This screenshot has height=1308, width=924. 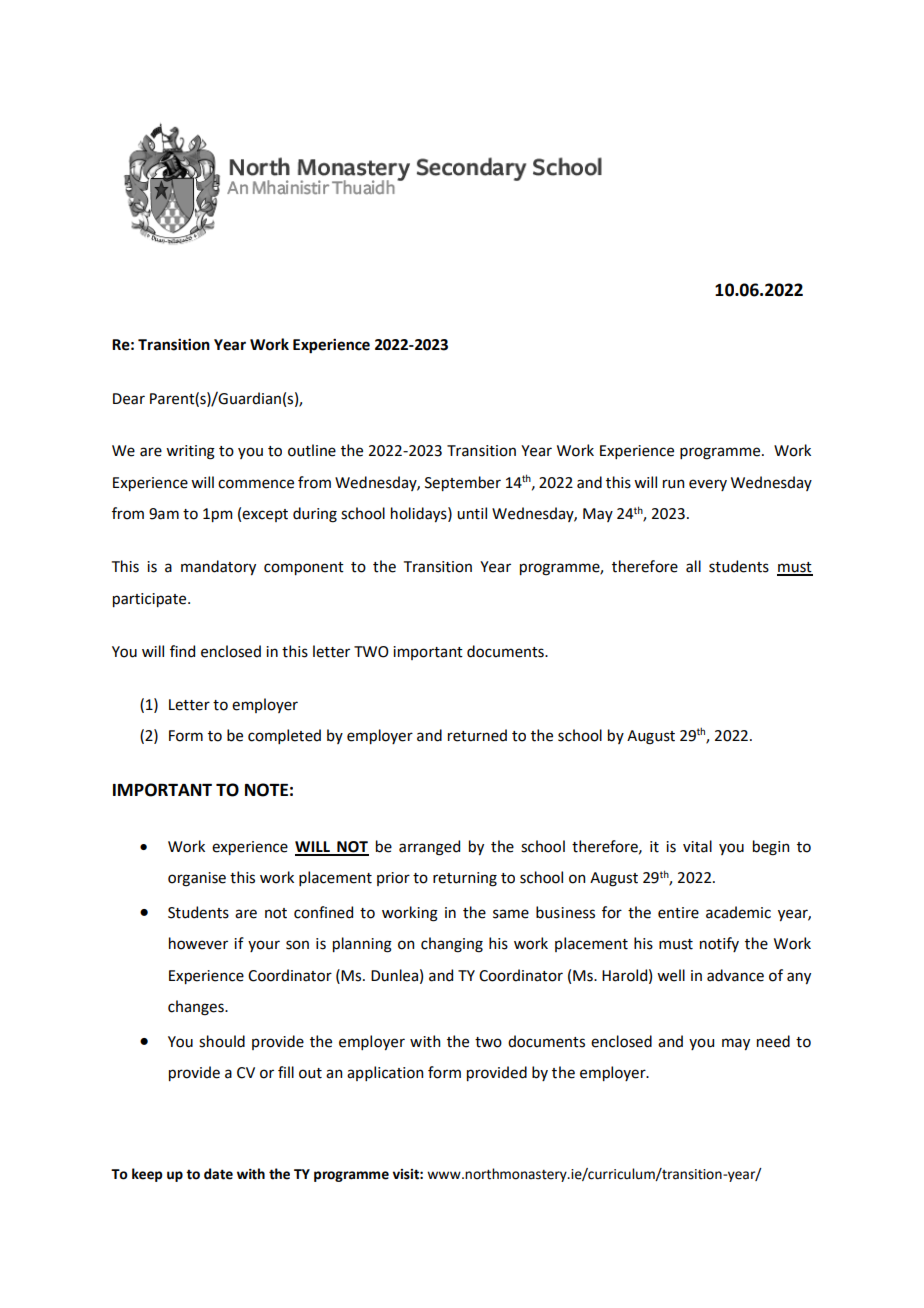 What do you see at coordinates (218, 1174) in the screenshot?
I see `date` at bounding box center [218, 1174].
